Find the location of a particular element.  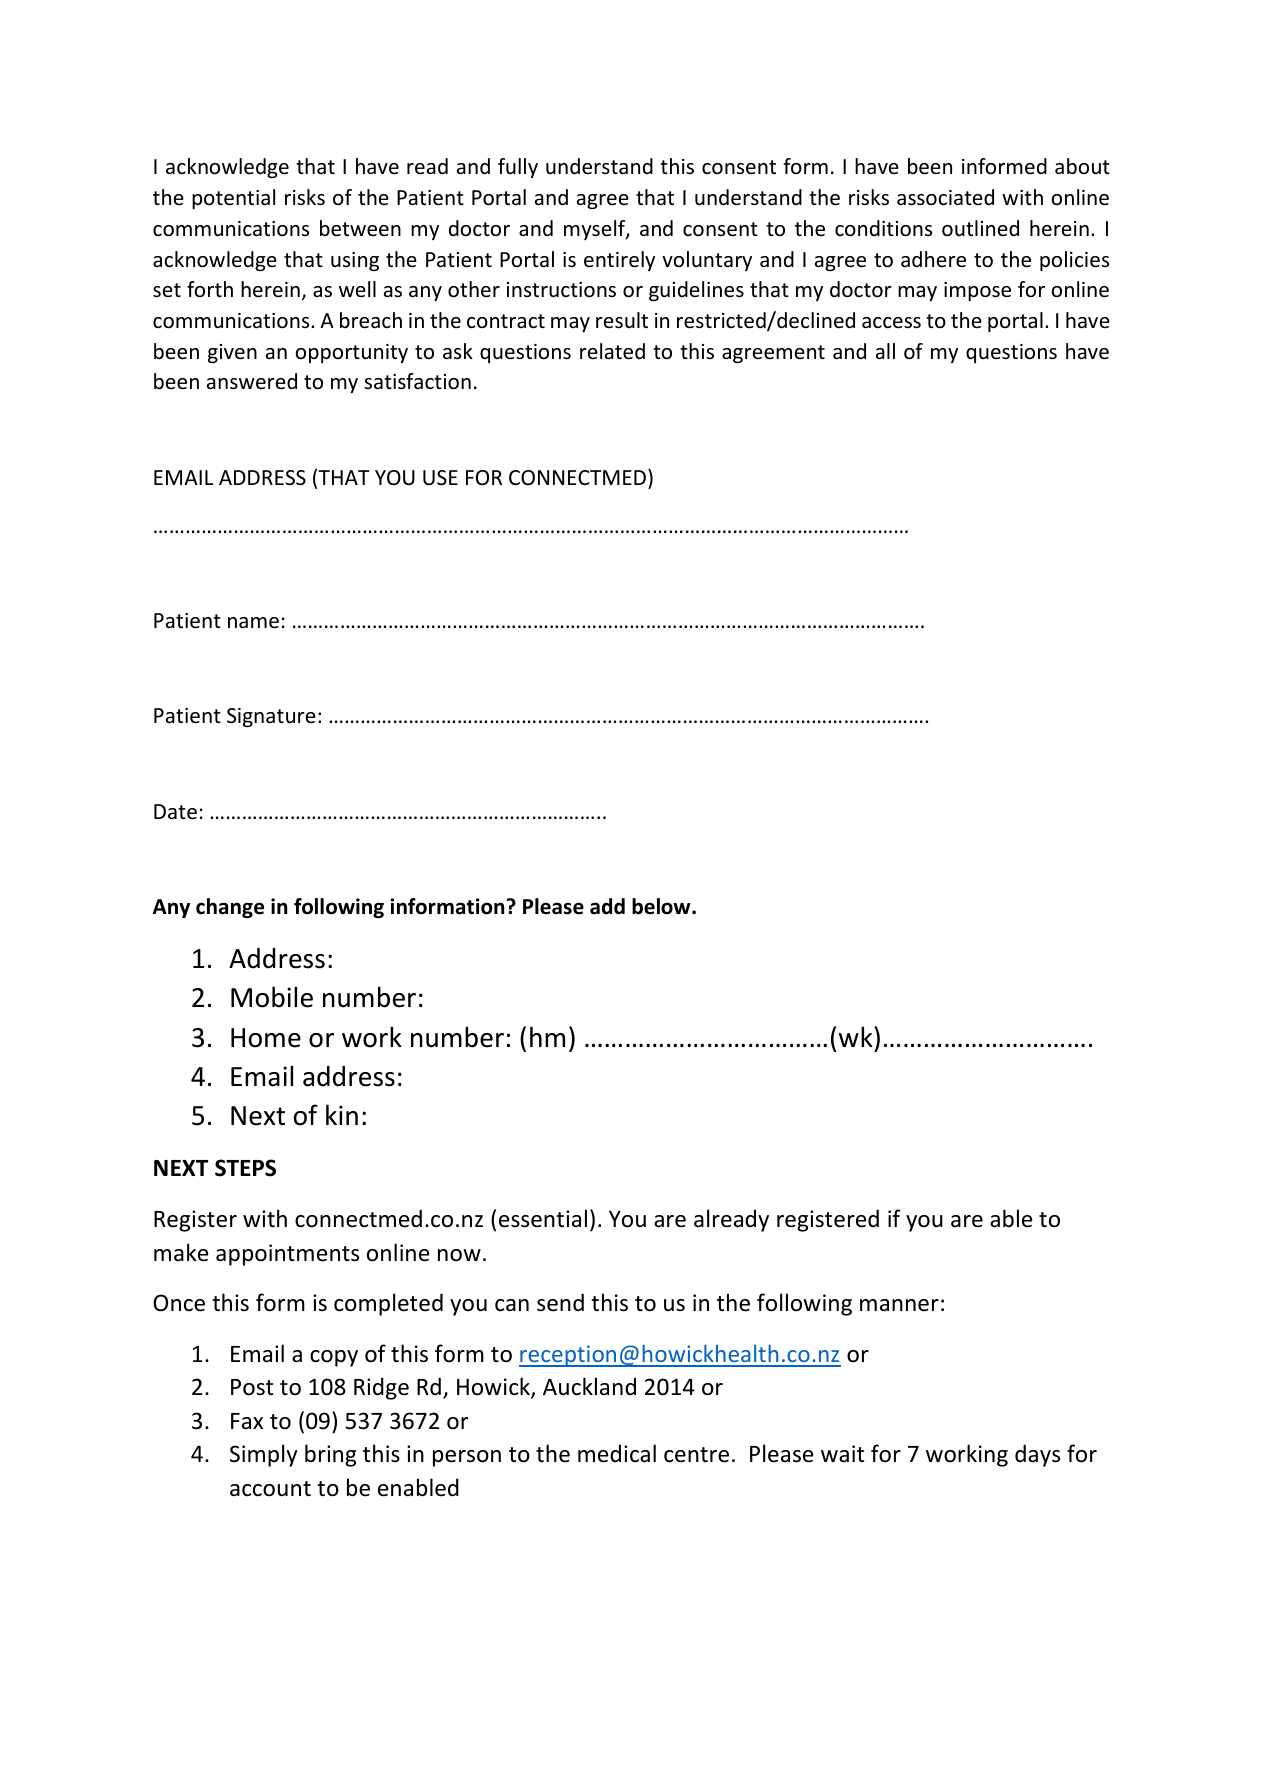

potential is located at coordinates (233, 199).
